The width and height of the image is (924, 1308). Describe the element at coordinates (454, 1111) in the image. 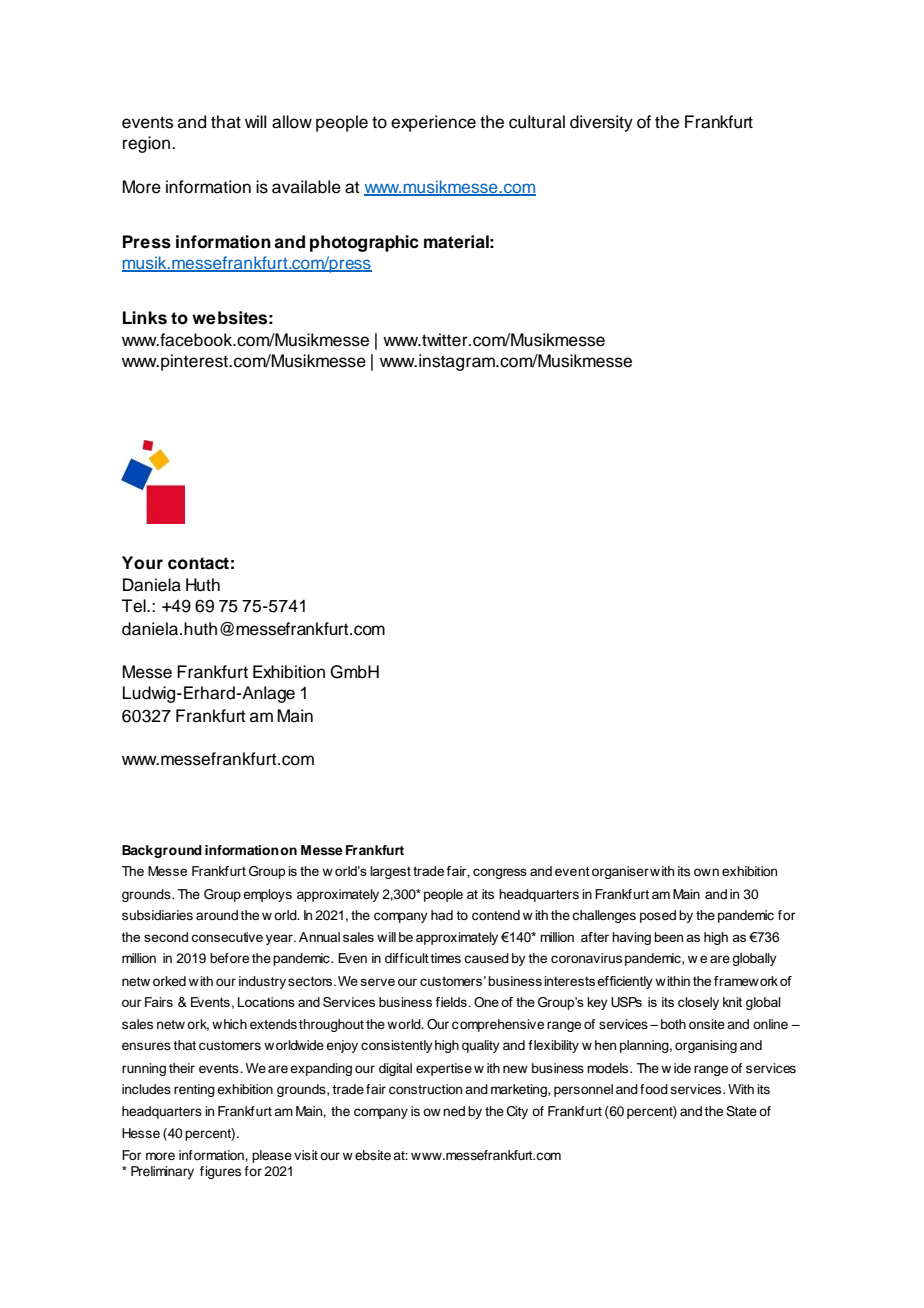

I see `ned` at that location.
